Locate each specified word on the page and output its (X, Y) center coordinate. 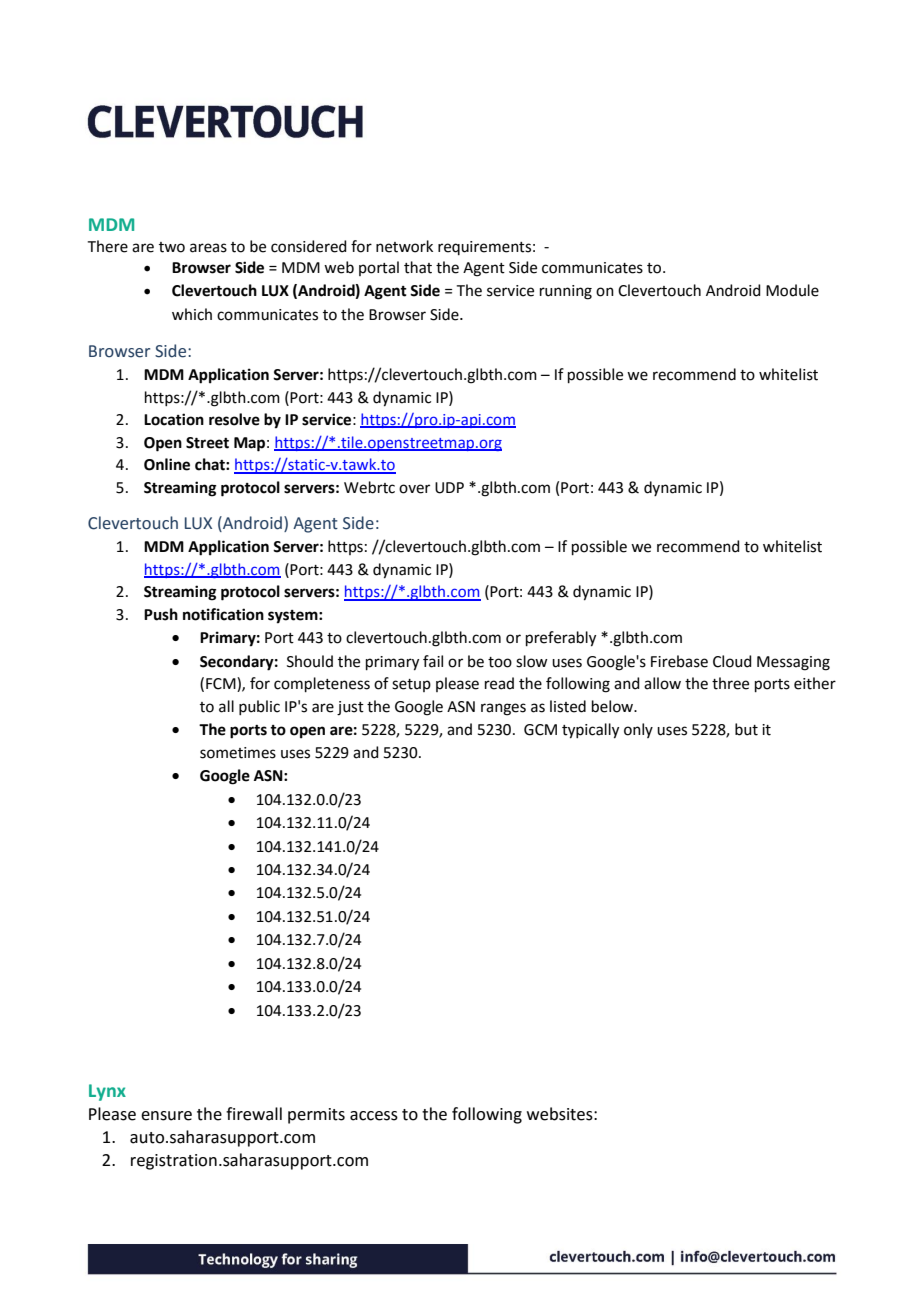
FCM (222, 684)
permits (316, 1116)
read (499, 683)
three (730, 683)
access (374, 1116)
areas (208, 248)
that (418, 267)
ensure (166, 1116)
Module (792, 290)
